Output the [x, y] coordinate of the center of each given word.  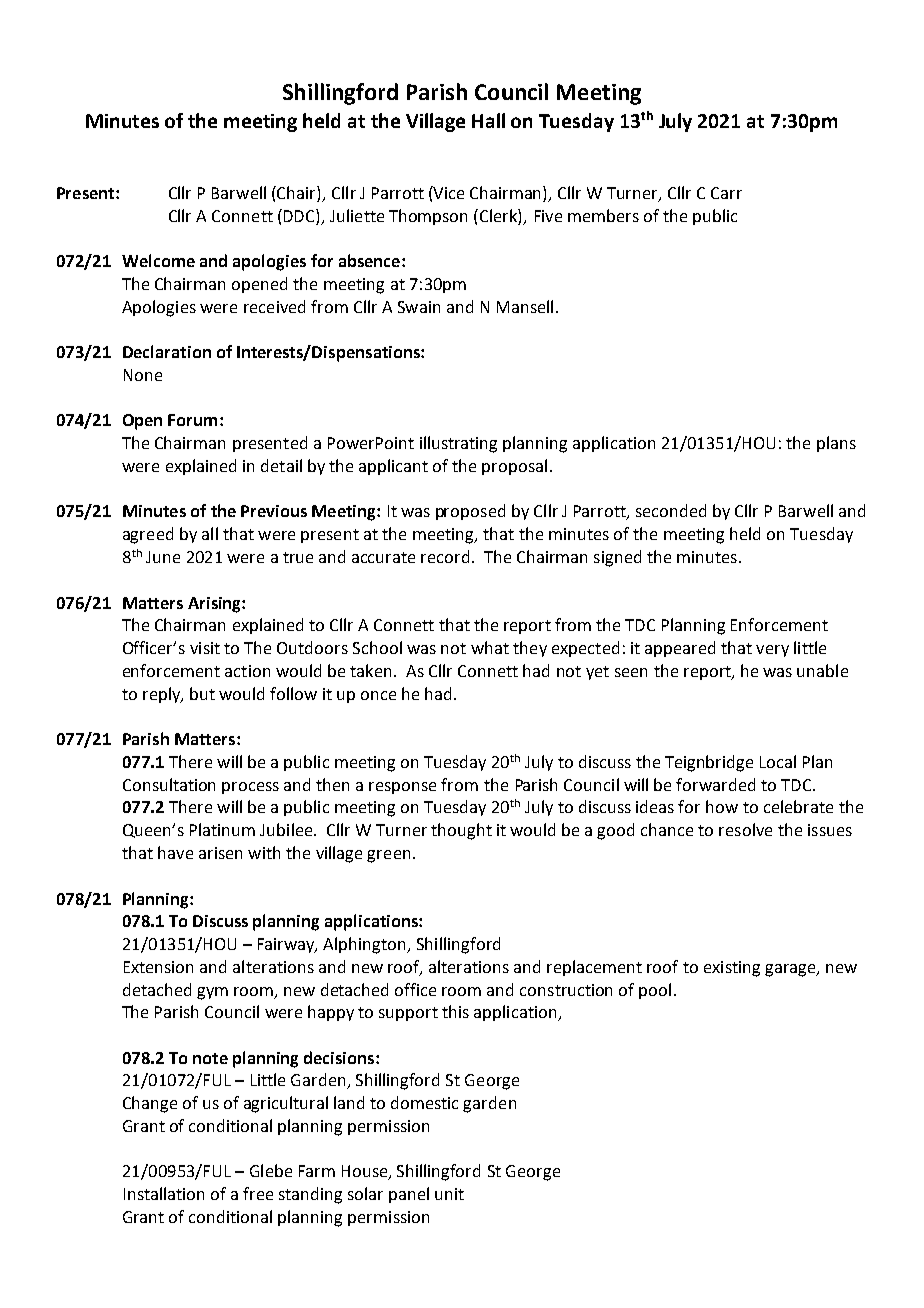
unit [449, 1194]
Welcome [158, 260]
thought [461, 831]
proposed [470, 512]
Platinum [222, 829]
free [258, 1193]
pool [655, 991]
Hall [488, 120]
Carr [726, 193]
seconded [671, 510]
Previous [274, 511]
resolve [745, 829]
